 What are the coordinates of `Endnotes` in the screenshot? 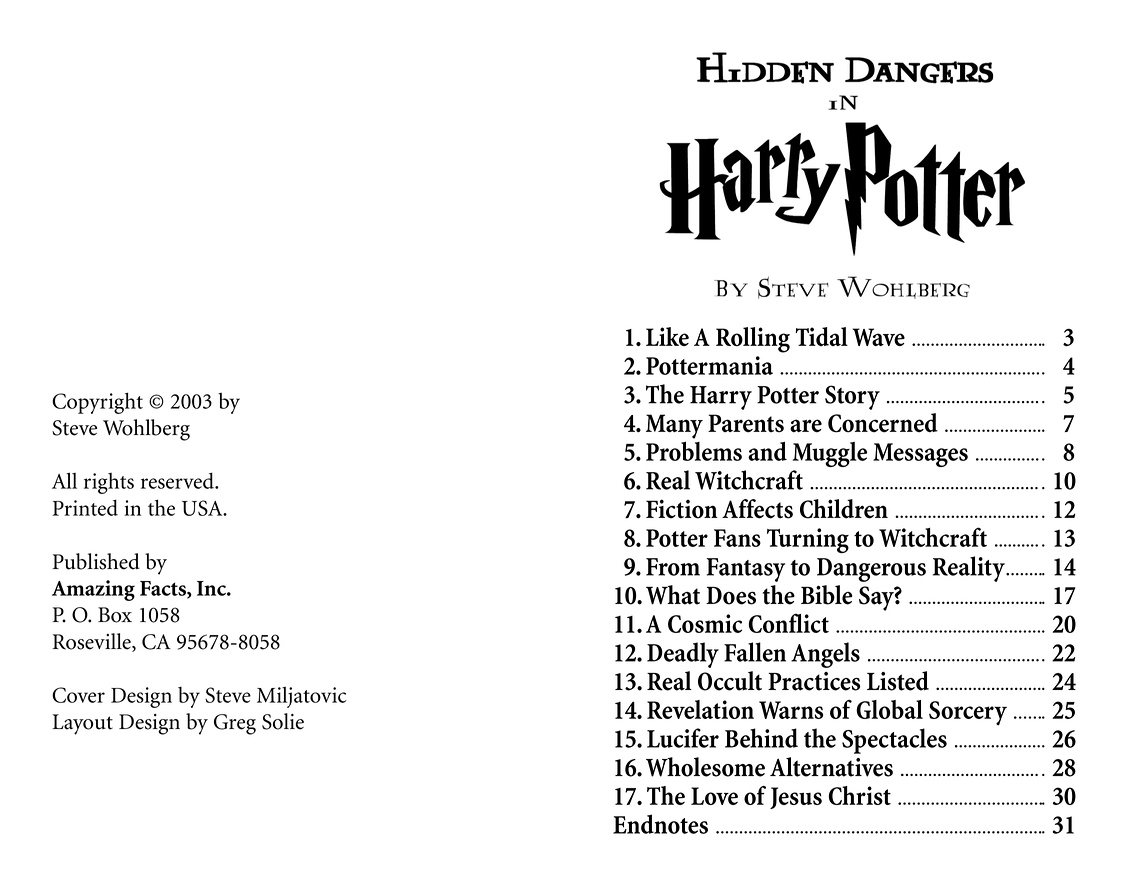 It's located at (660, 824).
